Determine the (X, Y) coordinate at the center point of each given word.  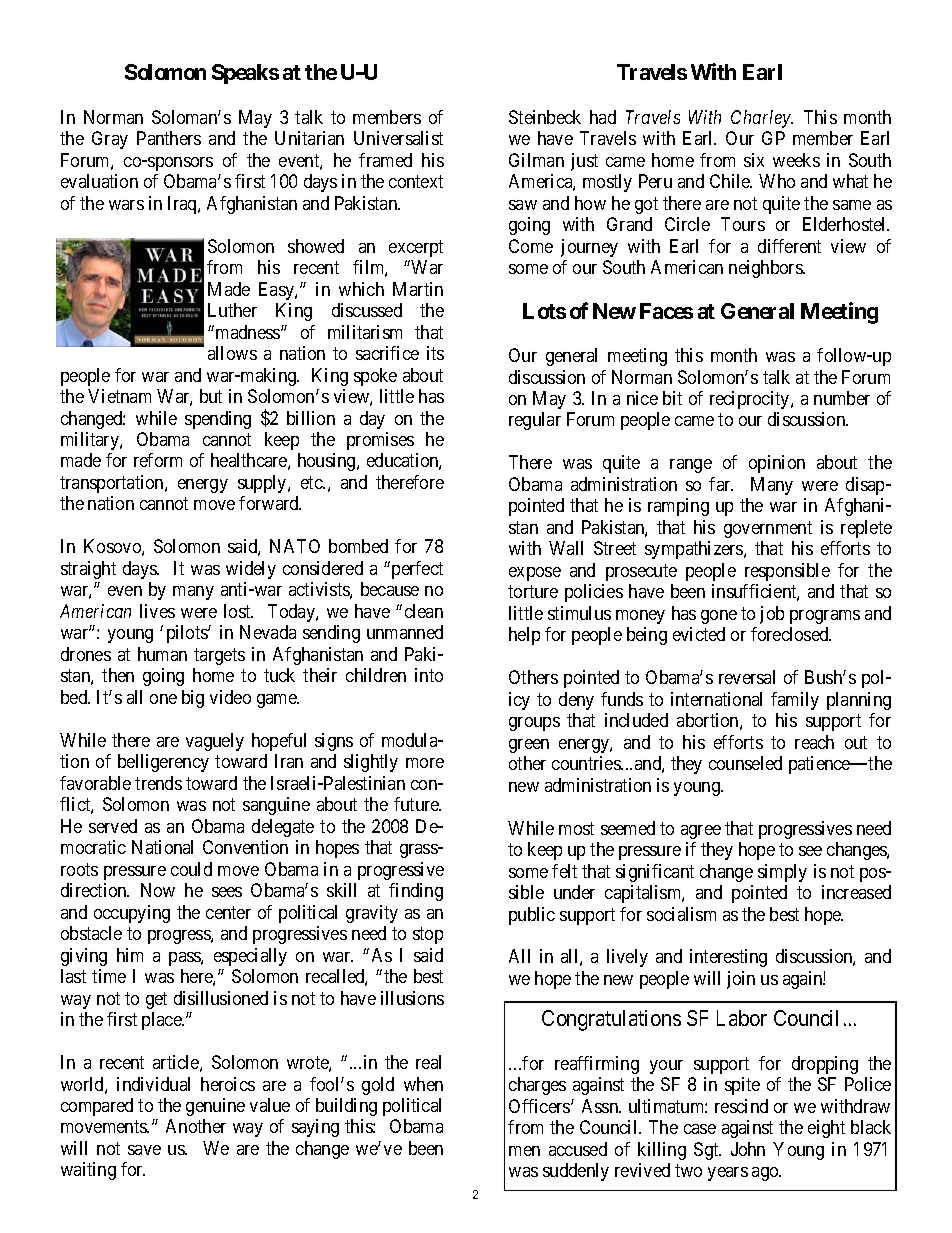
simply (782, 873)
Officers (540, 1106)
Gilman (536, 160)
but (211, 396)
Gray (110, 140)
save (144, 1150)
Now (158, 890)
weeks (796, 160)
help (524, 636)
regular (535, 421)
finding (416, 892)
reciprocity (751, 400)
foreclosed (791, 634)
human (162, 654)
